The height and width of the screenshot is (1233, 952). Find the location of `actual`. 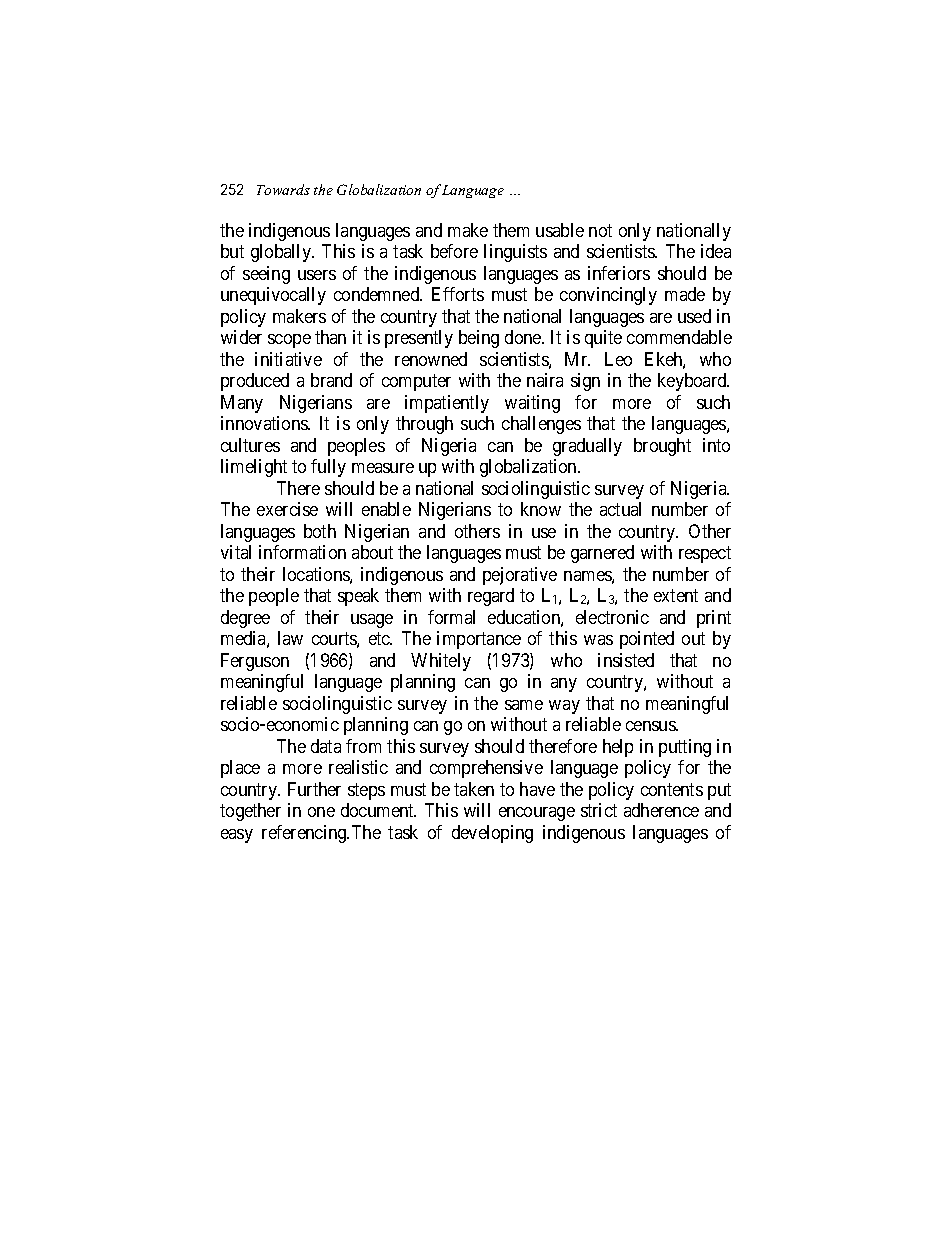

actual is located at coordinates (620, 509).
